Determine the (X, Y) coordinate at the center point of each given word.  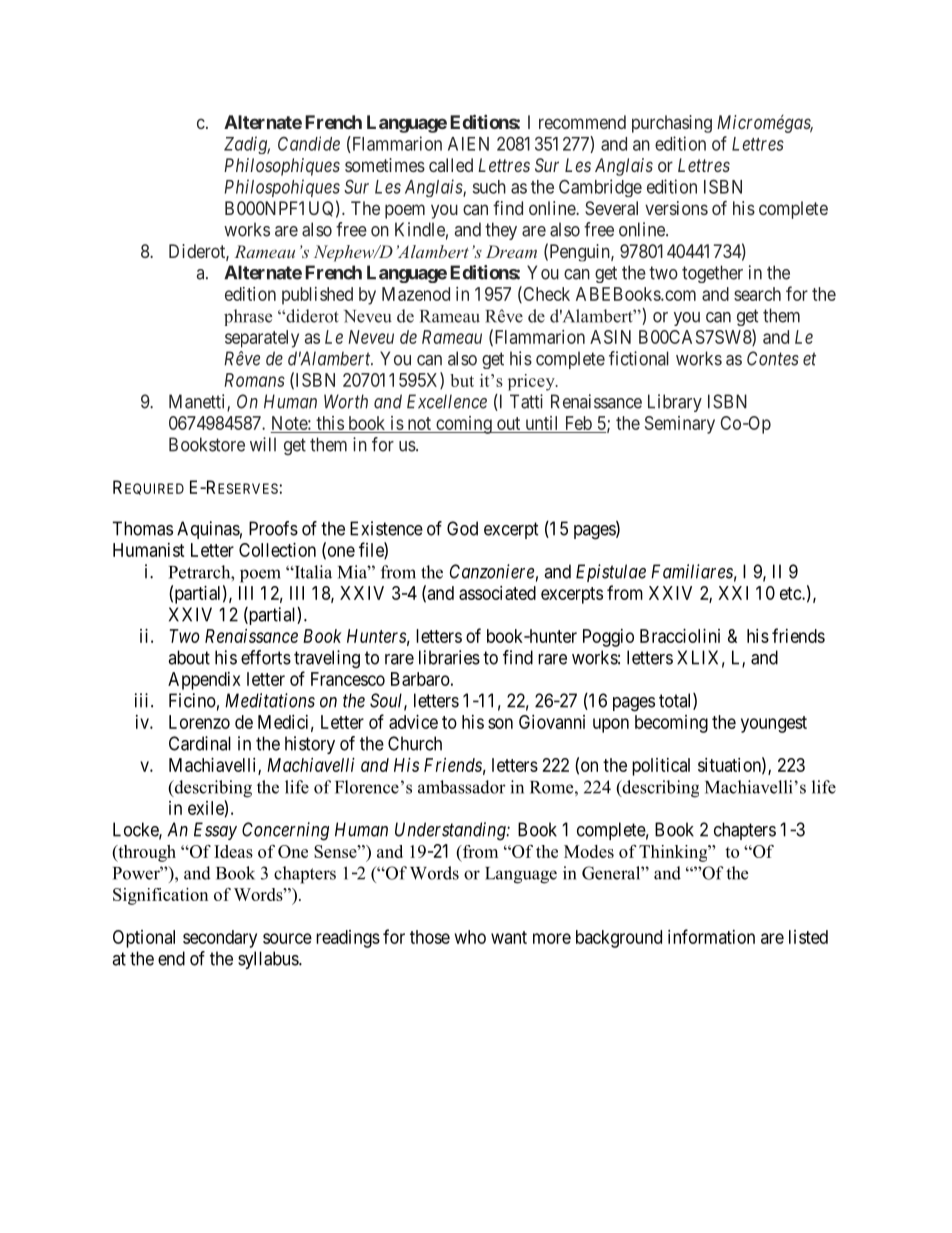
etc (791, 593)
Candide (309, 143)
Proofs (273, 528)
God (462, 528)
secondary (220, 939)
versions (676, 208)
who (470, 937)
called (451, 165)
